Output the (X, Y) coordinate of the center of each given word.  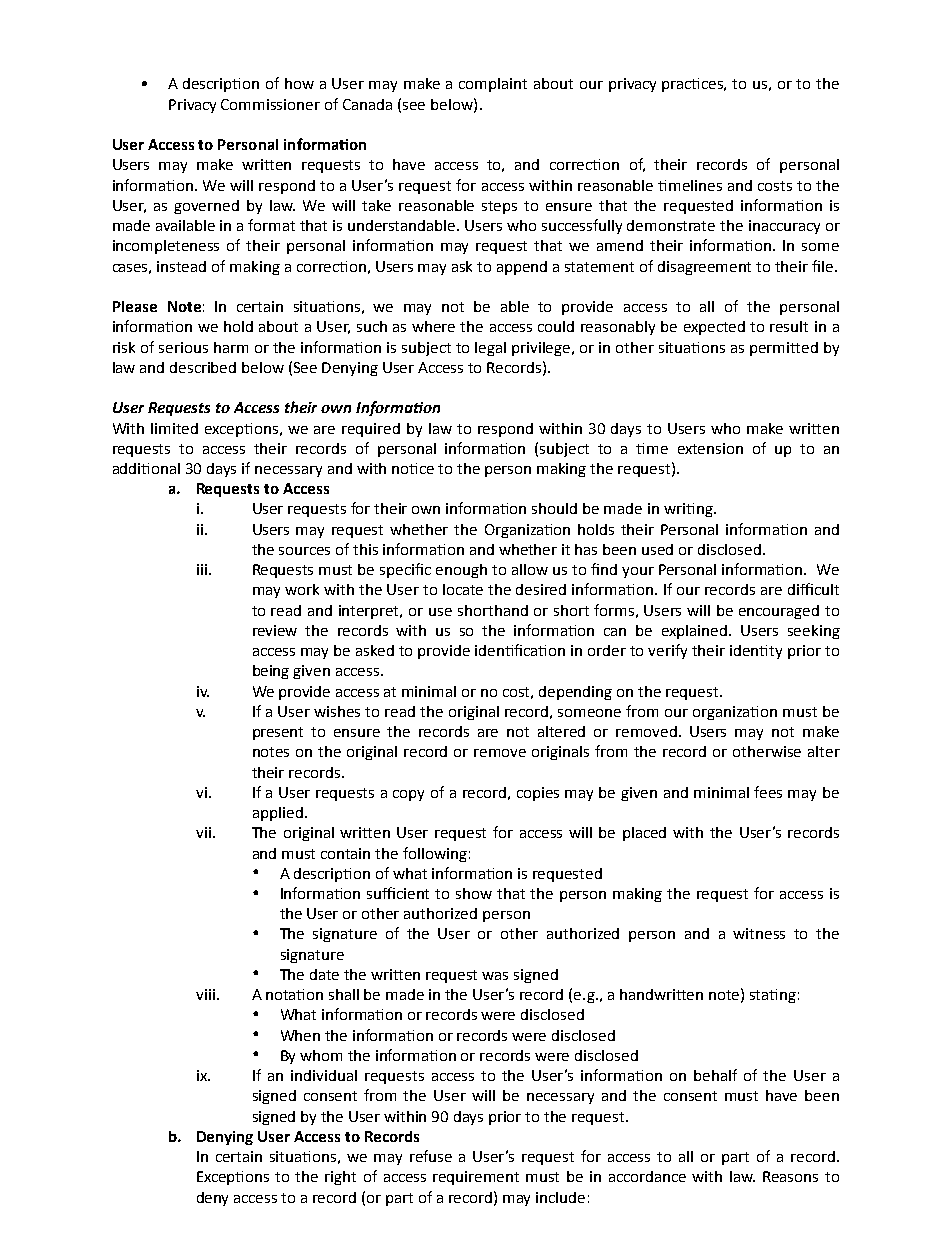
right (340, 1178)
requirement (476, 1178)
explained (696, 632)
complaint (493, 85)
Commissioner (270, 104)
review (275, 630)
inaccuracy (784, 227)
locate (463, 589)
